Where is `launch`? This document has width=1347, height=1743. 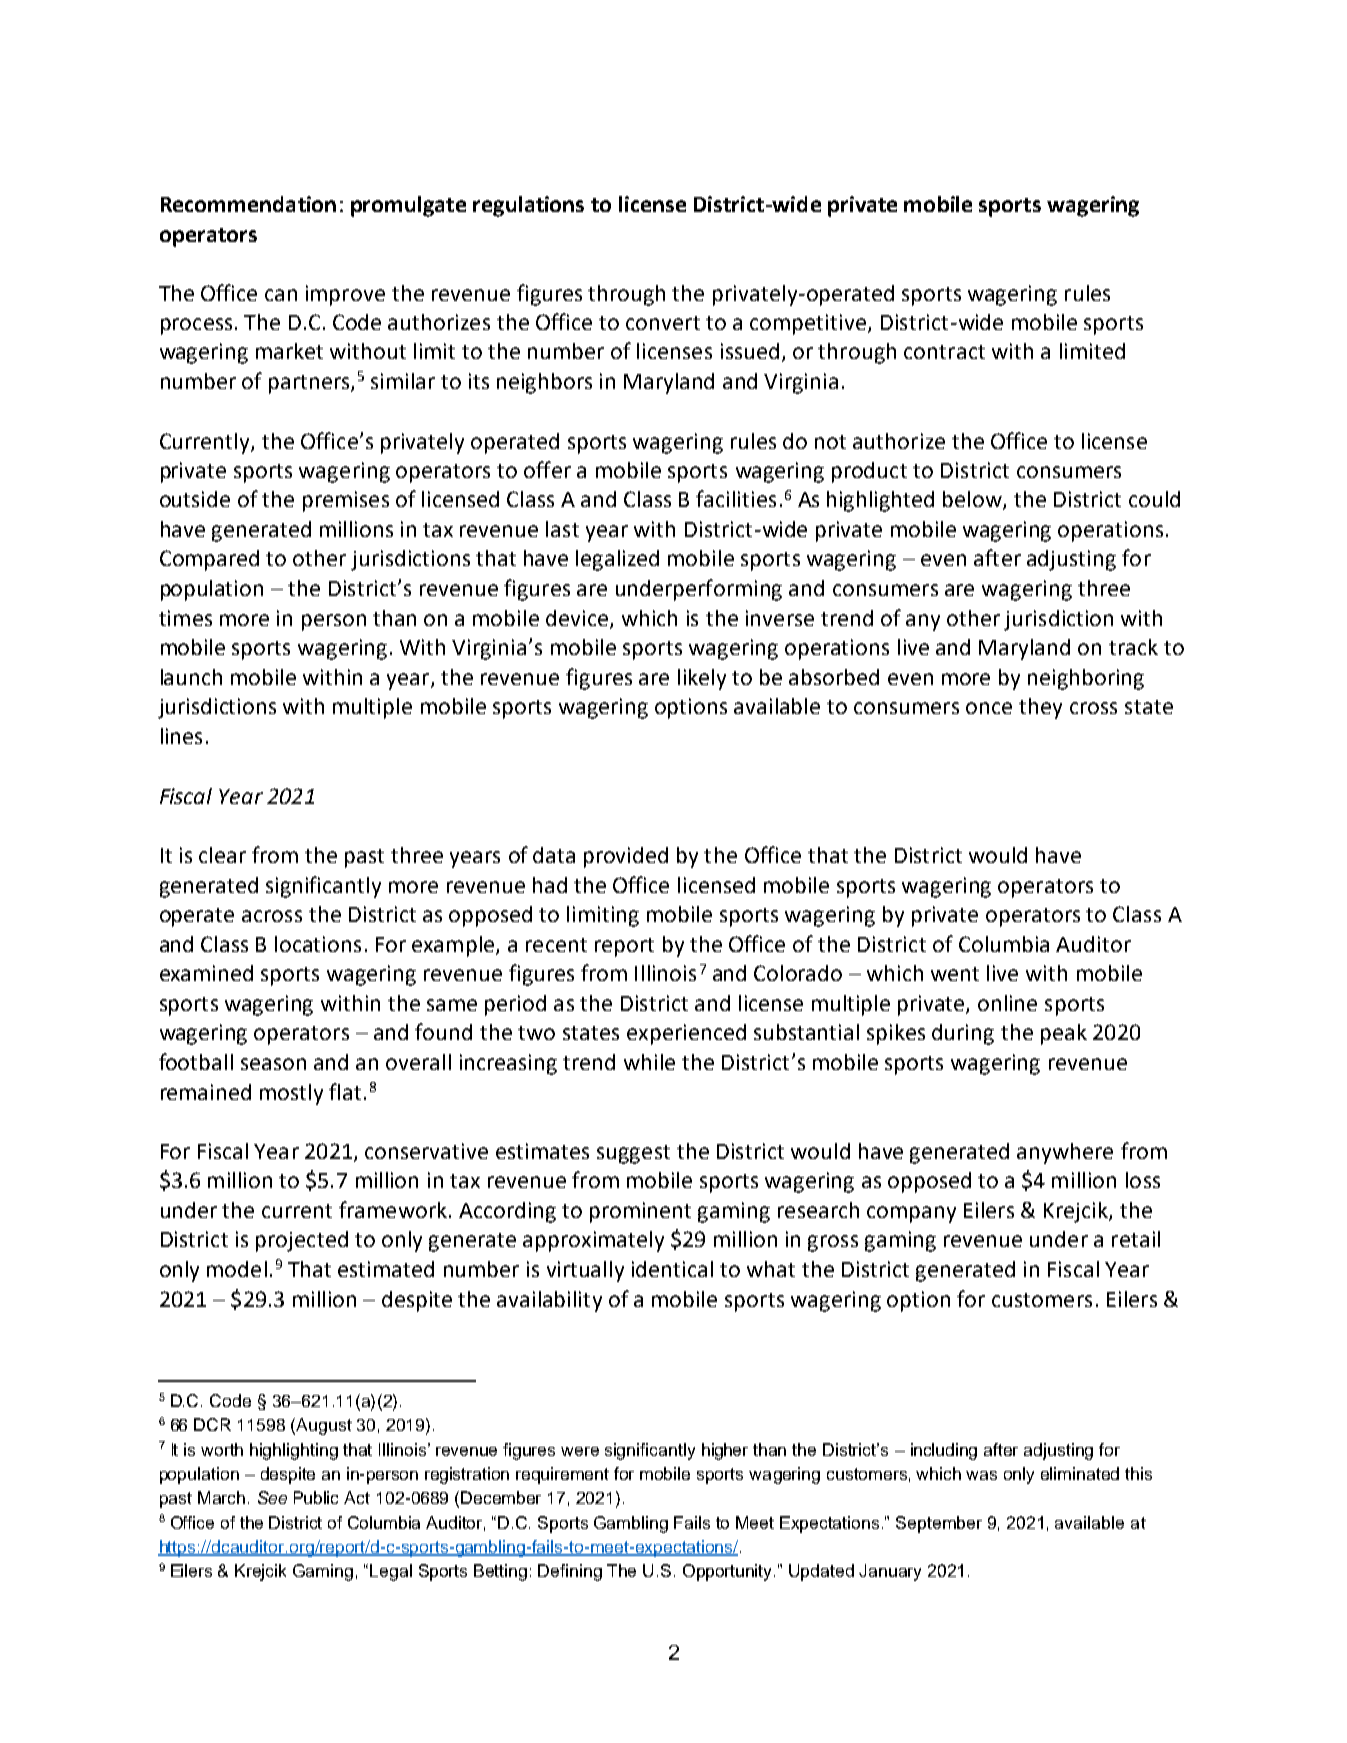
launch is located at coordinates (191, 677).
